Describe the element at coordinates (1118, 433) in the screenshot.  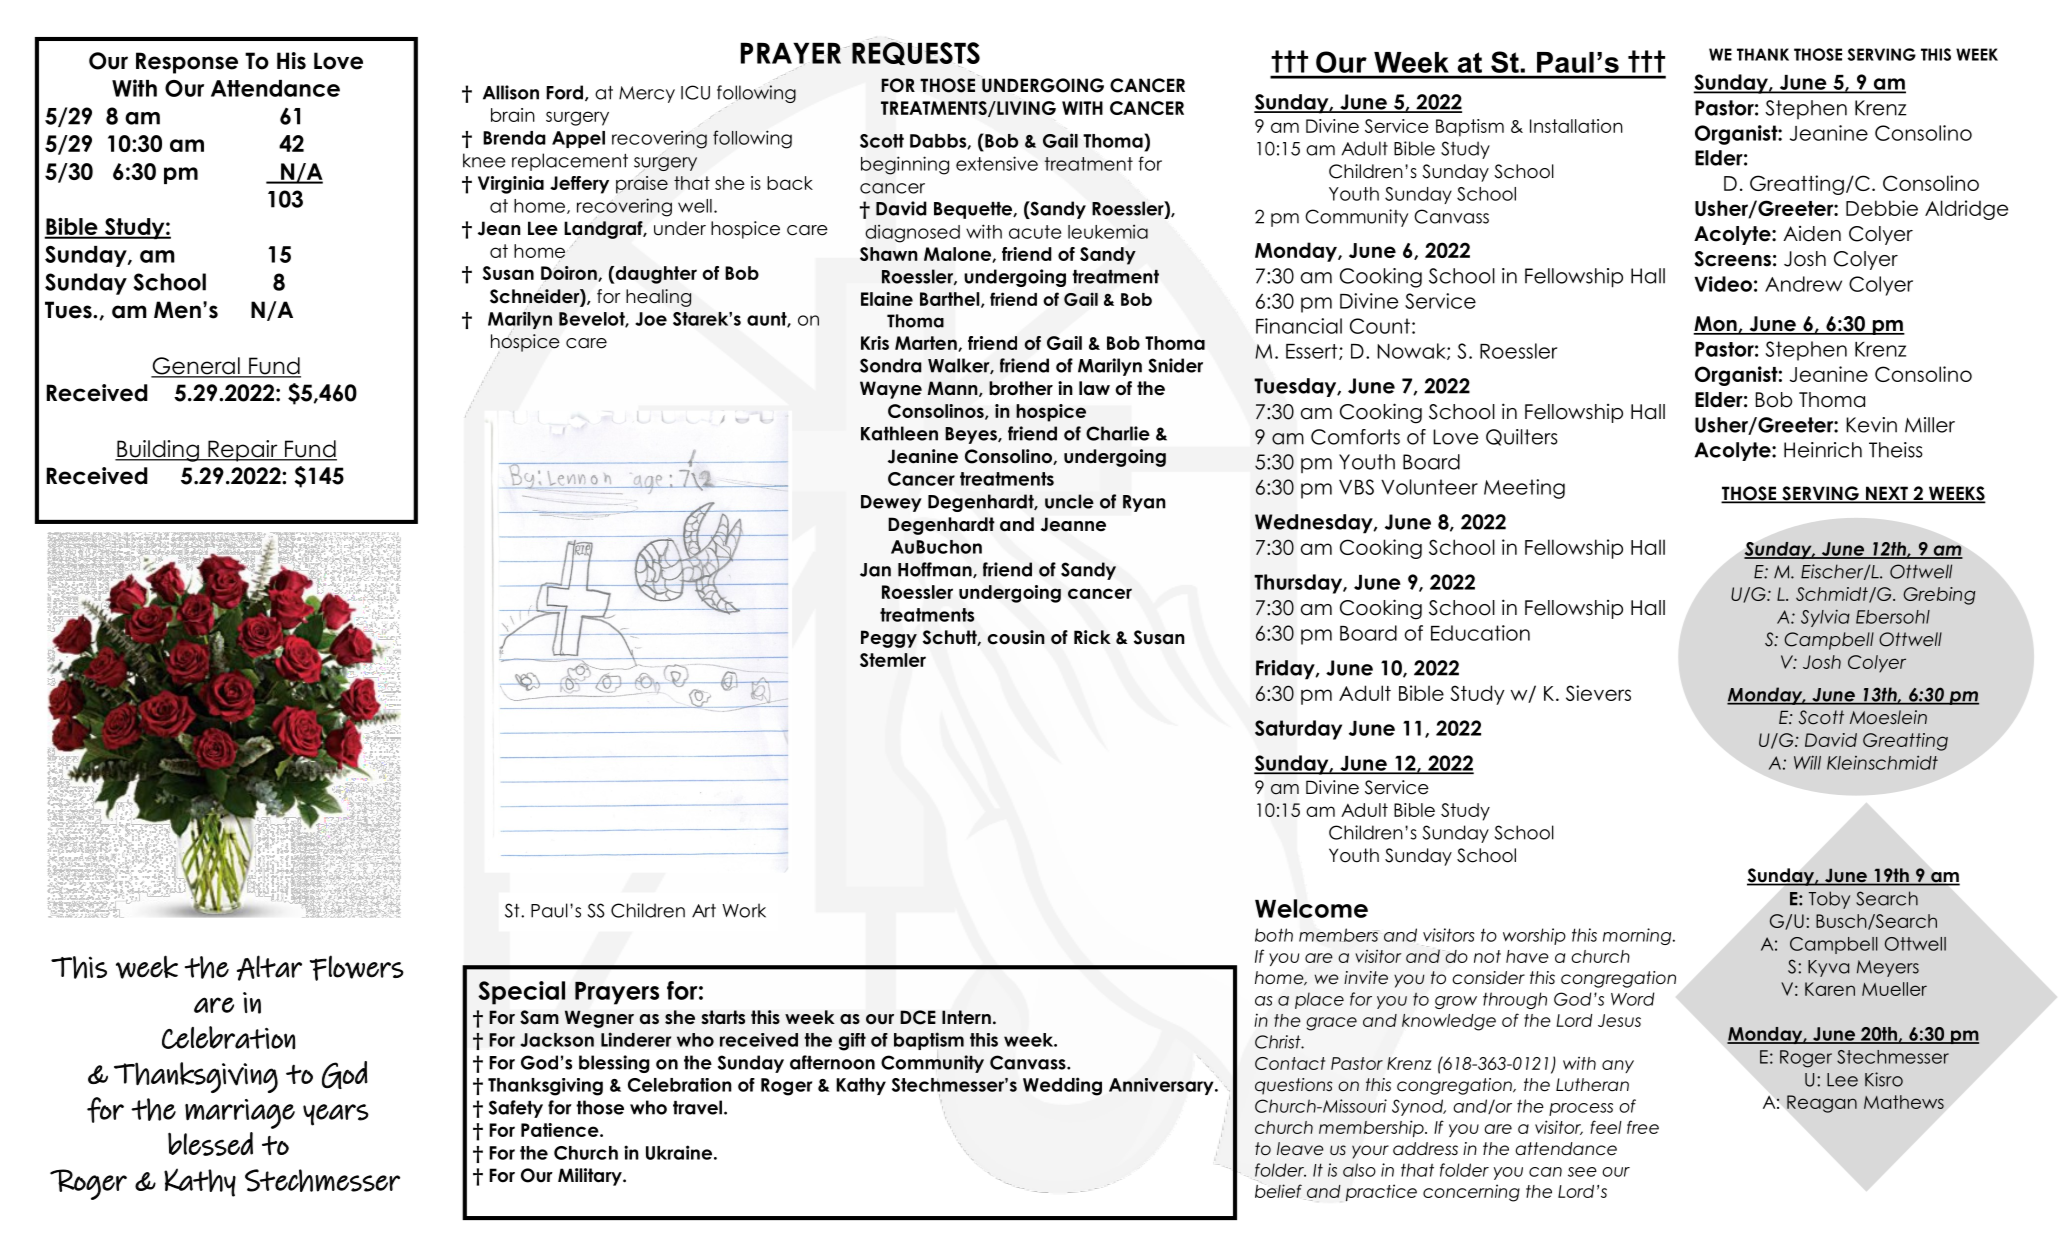
I see `Charlie` at that location.
